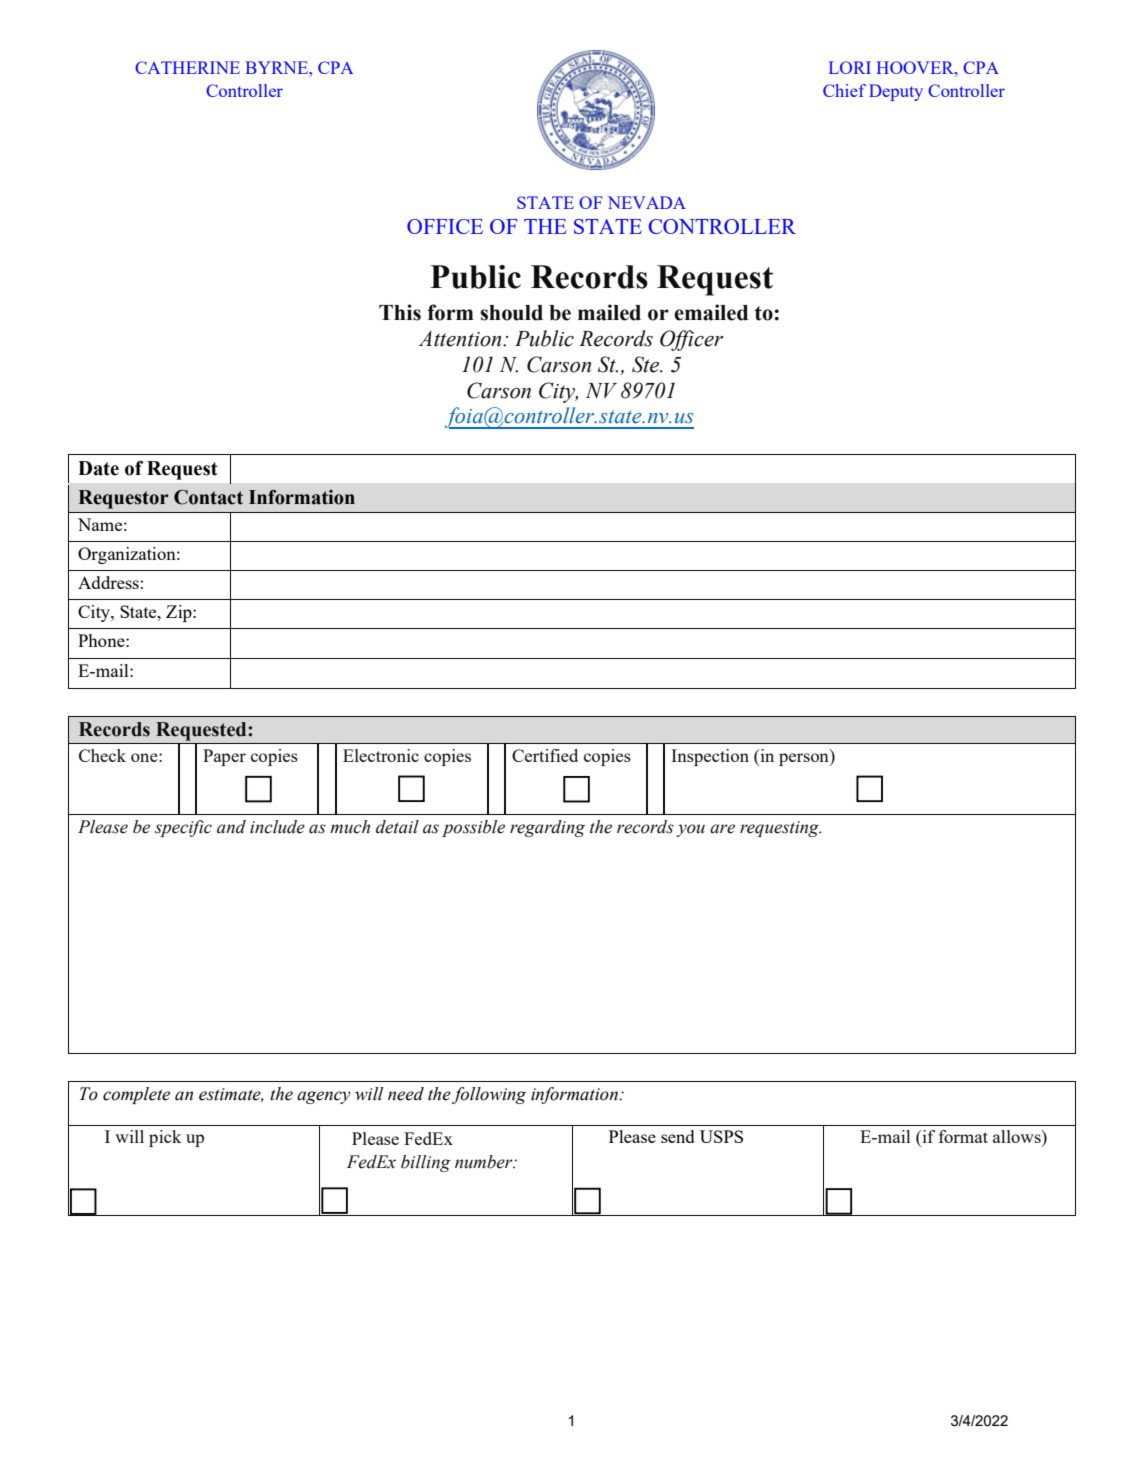  I want to click on NEVADA, so click(647, 202).
